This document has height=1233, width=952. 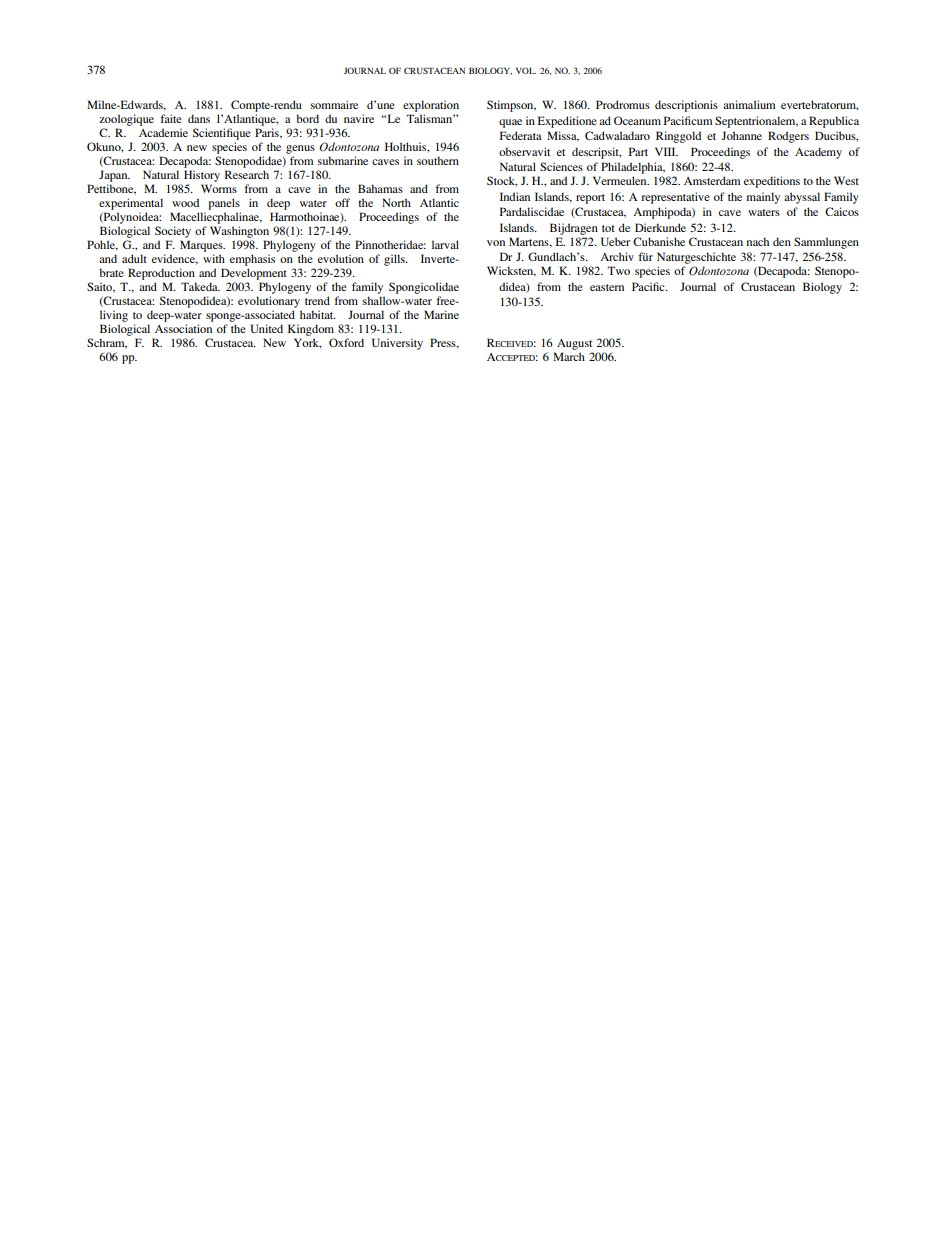 I want to click on larval, so click(x=445, y=244).
